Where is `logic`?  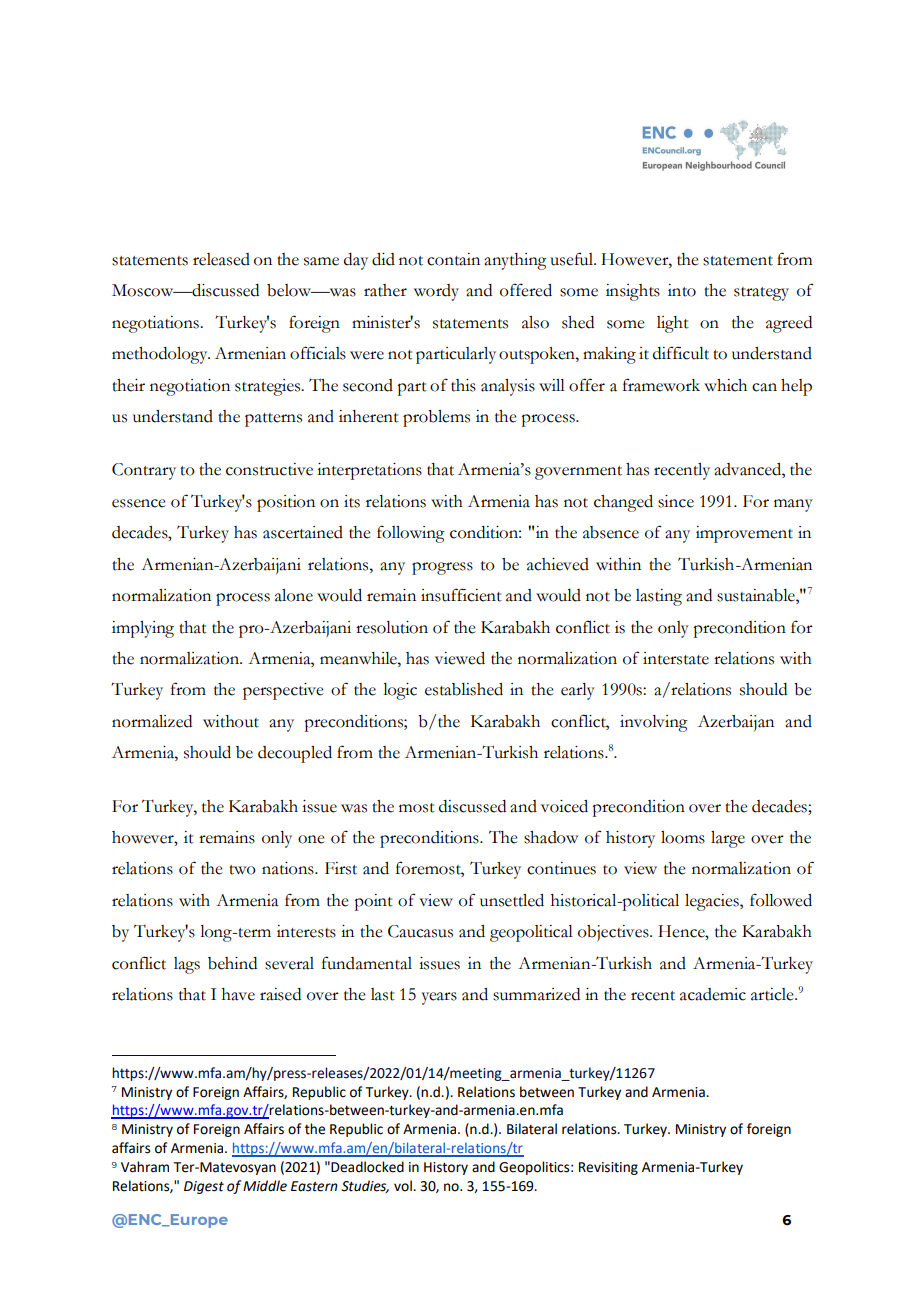
logic is located at coordinates (400, 691).
